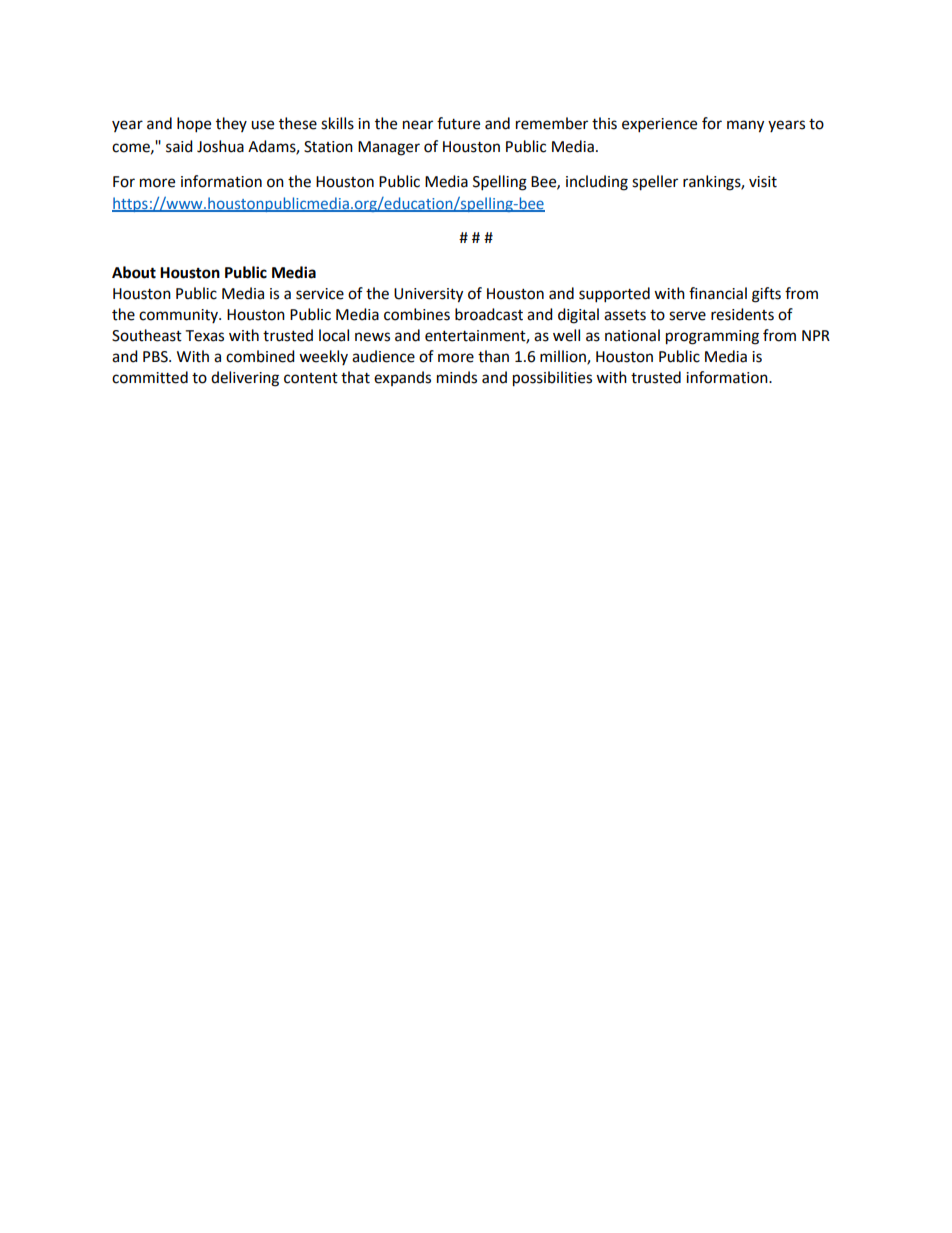 The image size is (952, 1233). I want to click on delivering, so click(245, 379).
